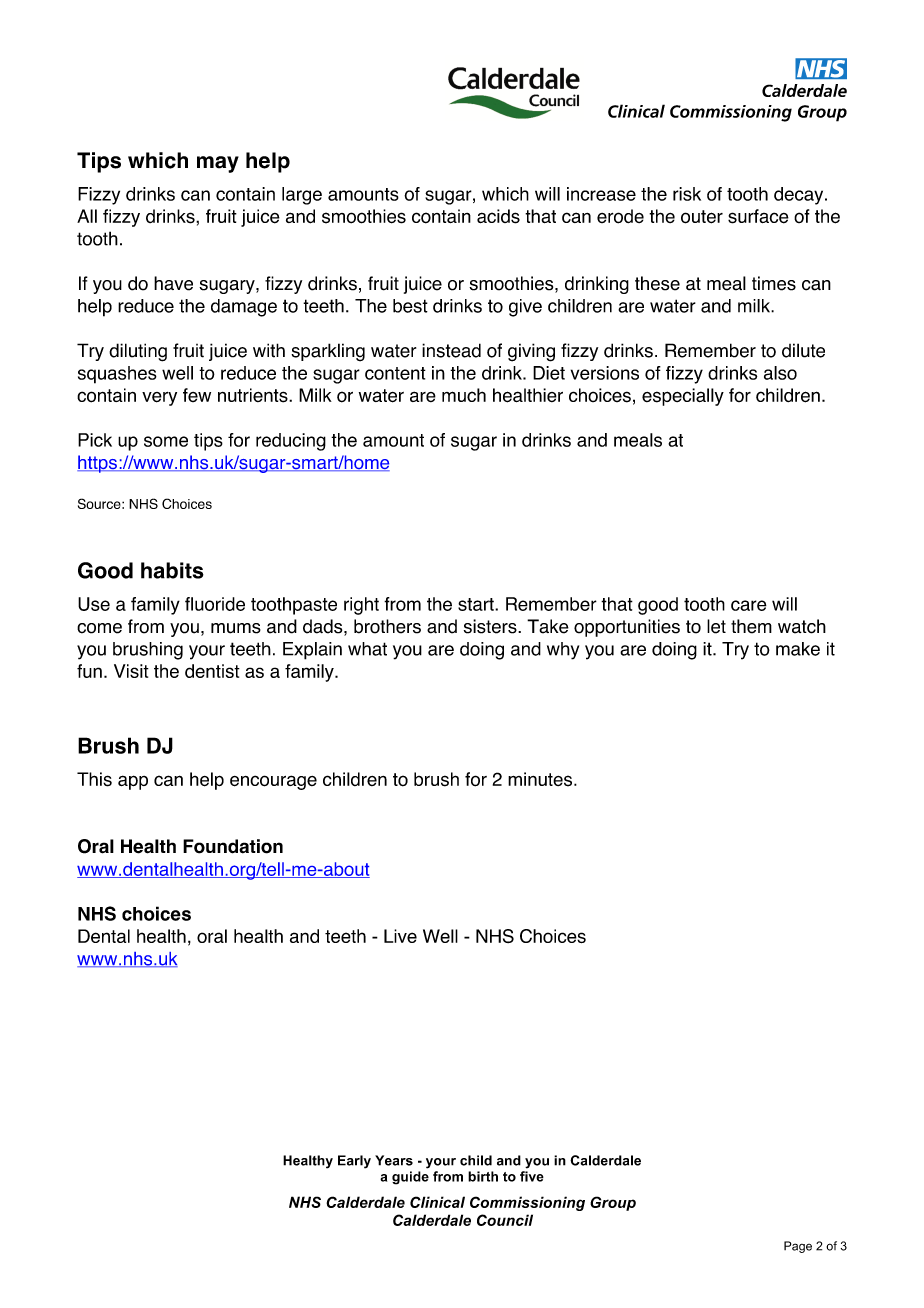  Describe the element at coordinates (702, 217) in the screenshot. I see `outer` at that location.
